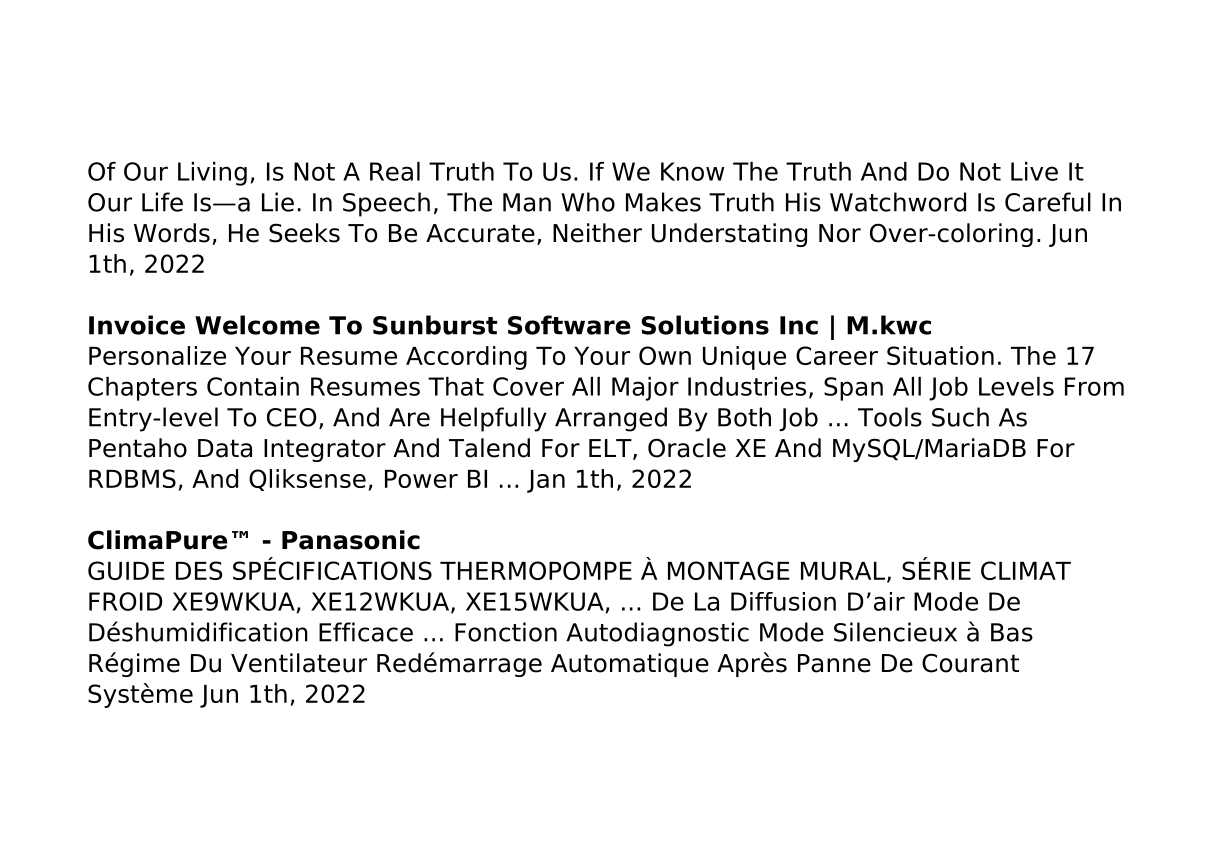 Image resolution: width=1219 pixels, height=859 pixels. What do you see at coordinates (351, 540) in the page?
I see `Panasonic` at bounding box center [351, 540].
